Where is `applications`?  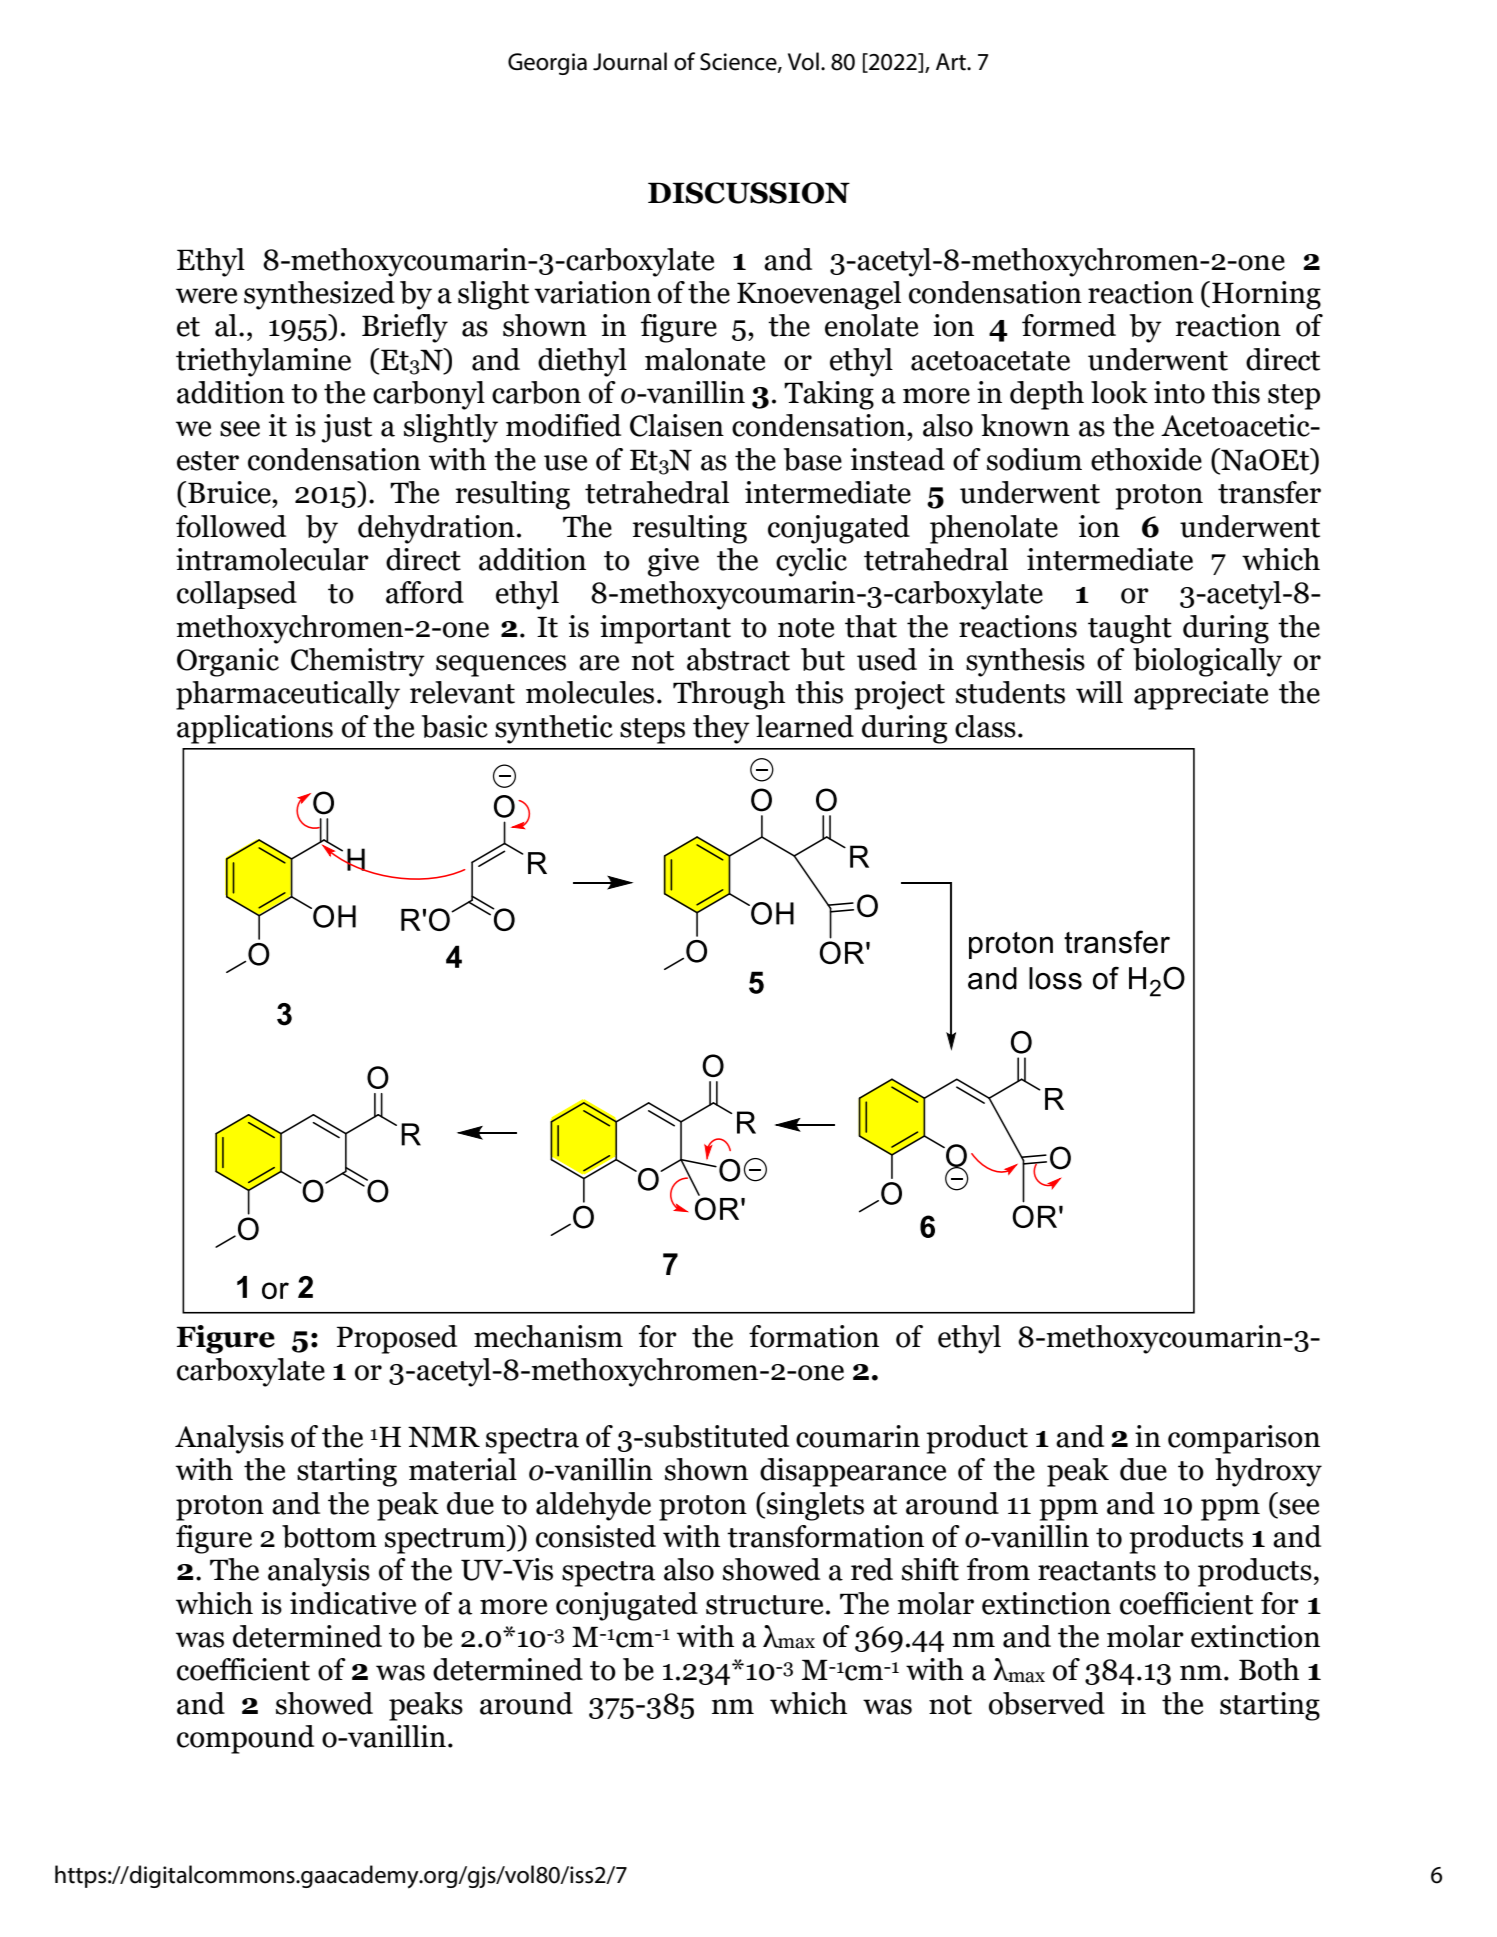
applications is located at coordinates (255, 729).
